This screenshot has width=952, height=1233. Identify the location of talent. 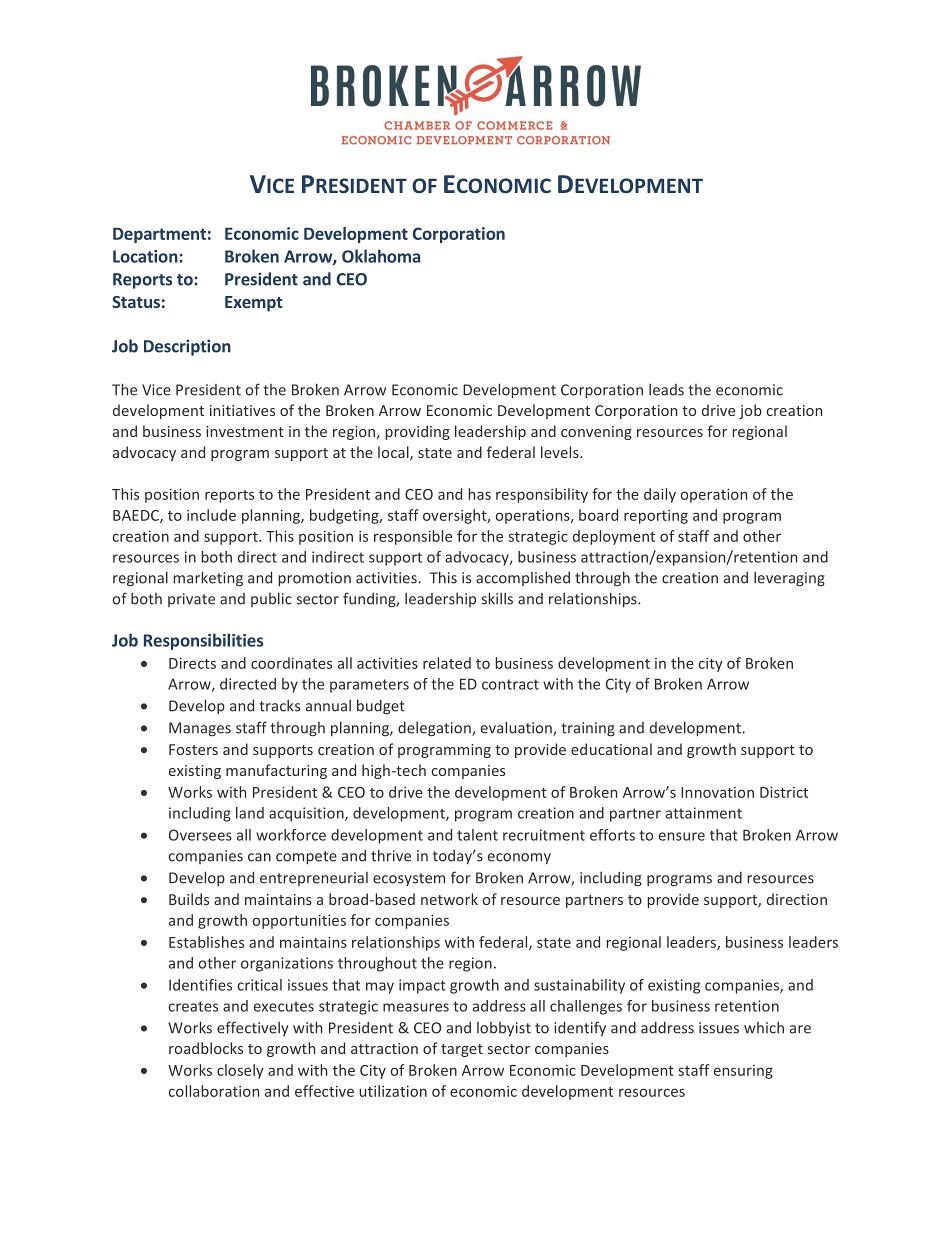
(477, 835).
